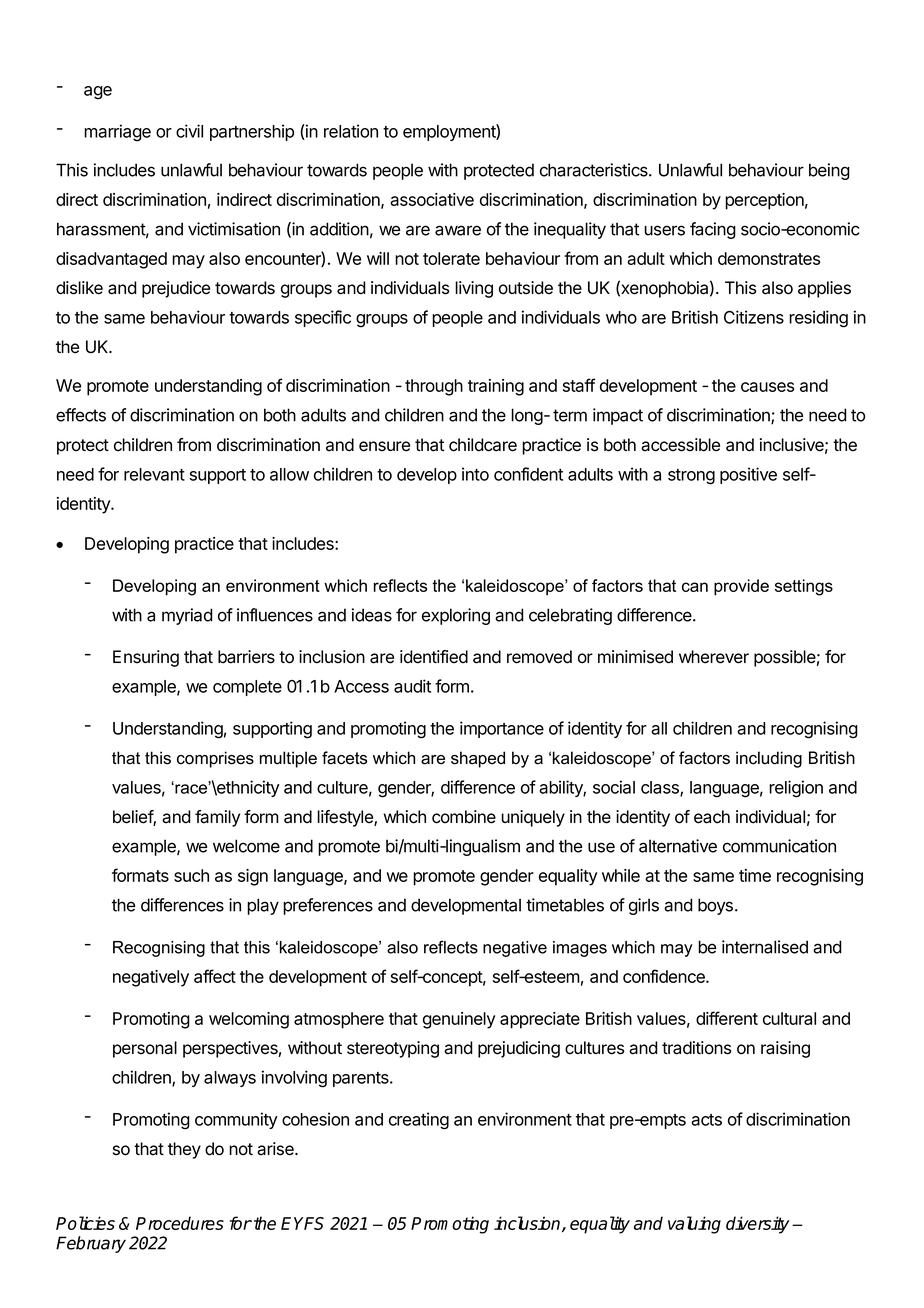 The image size is (924, 1308). I want to click on wherever, so click(714, 657).
